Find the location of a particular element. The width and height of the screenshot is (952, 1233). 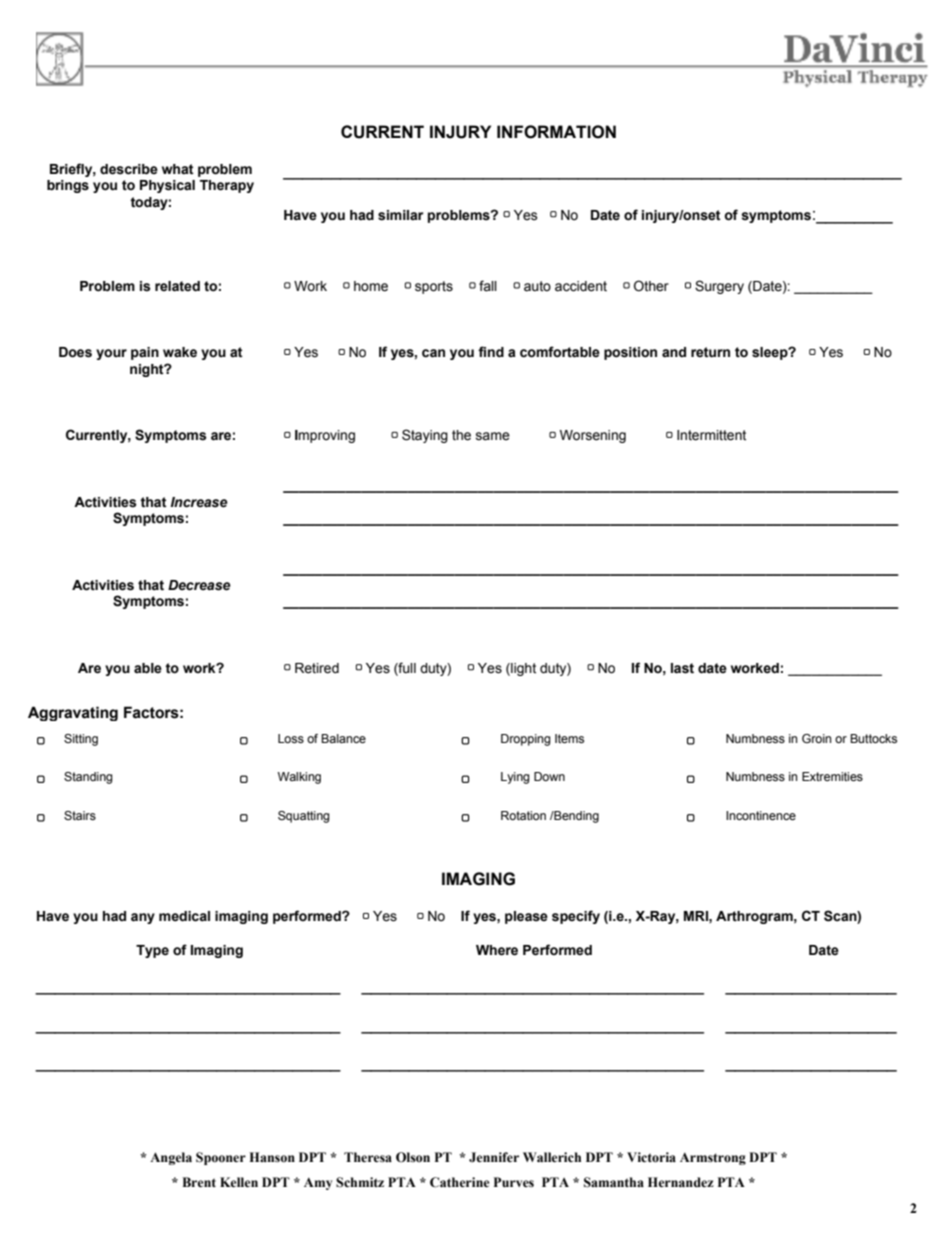

INFORMATION is located at coordinates (556, 132).
